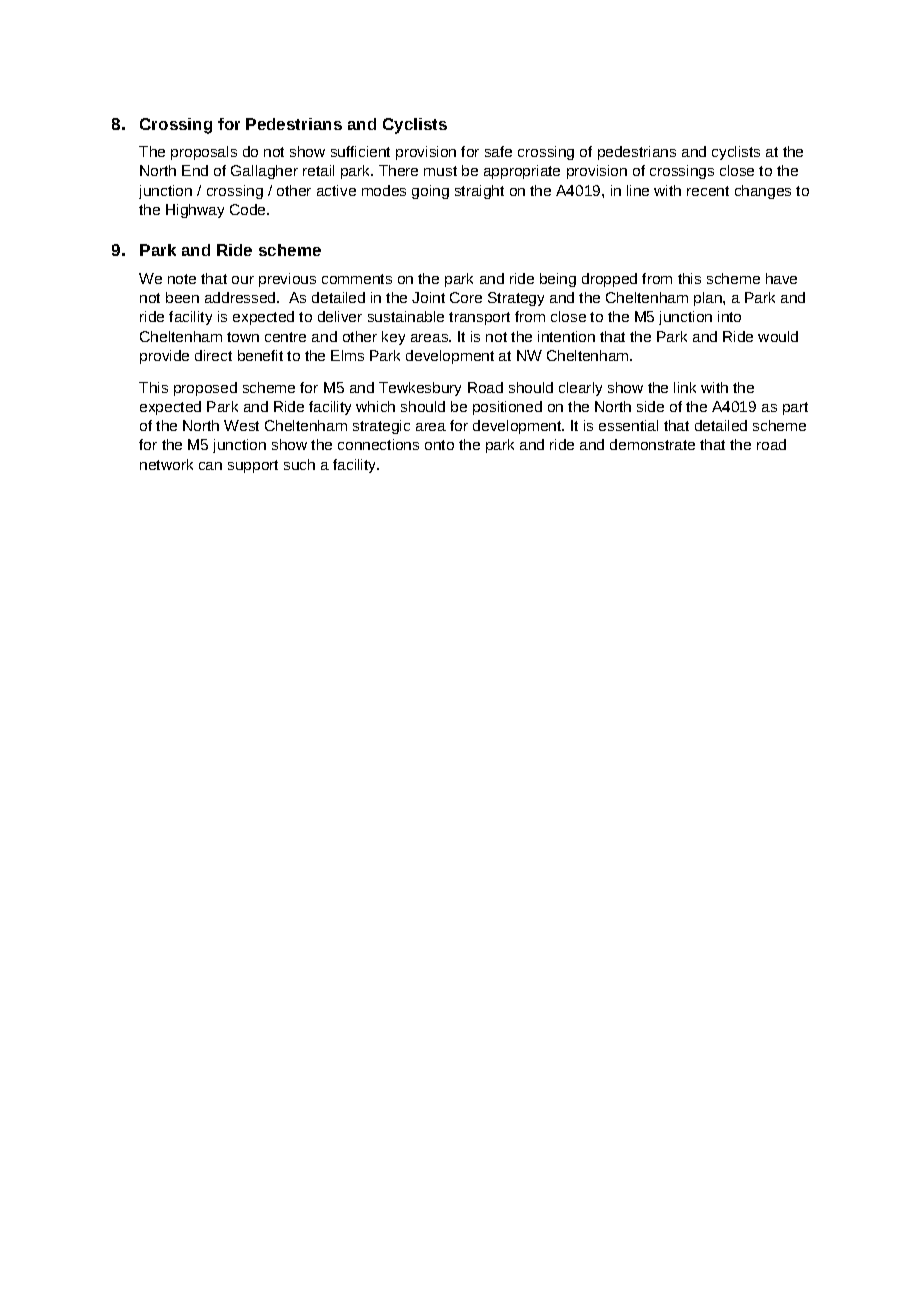 This screenshot has width=924, height=1308. I want to click on proposals, so click(204, 153).
